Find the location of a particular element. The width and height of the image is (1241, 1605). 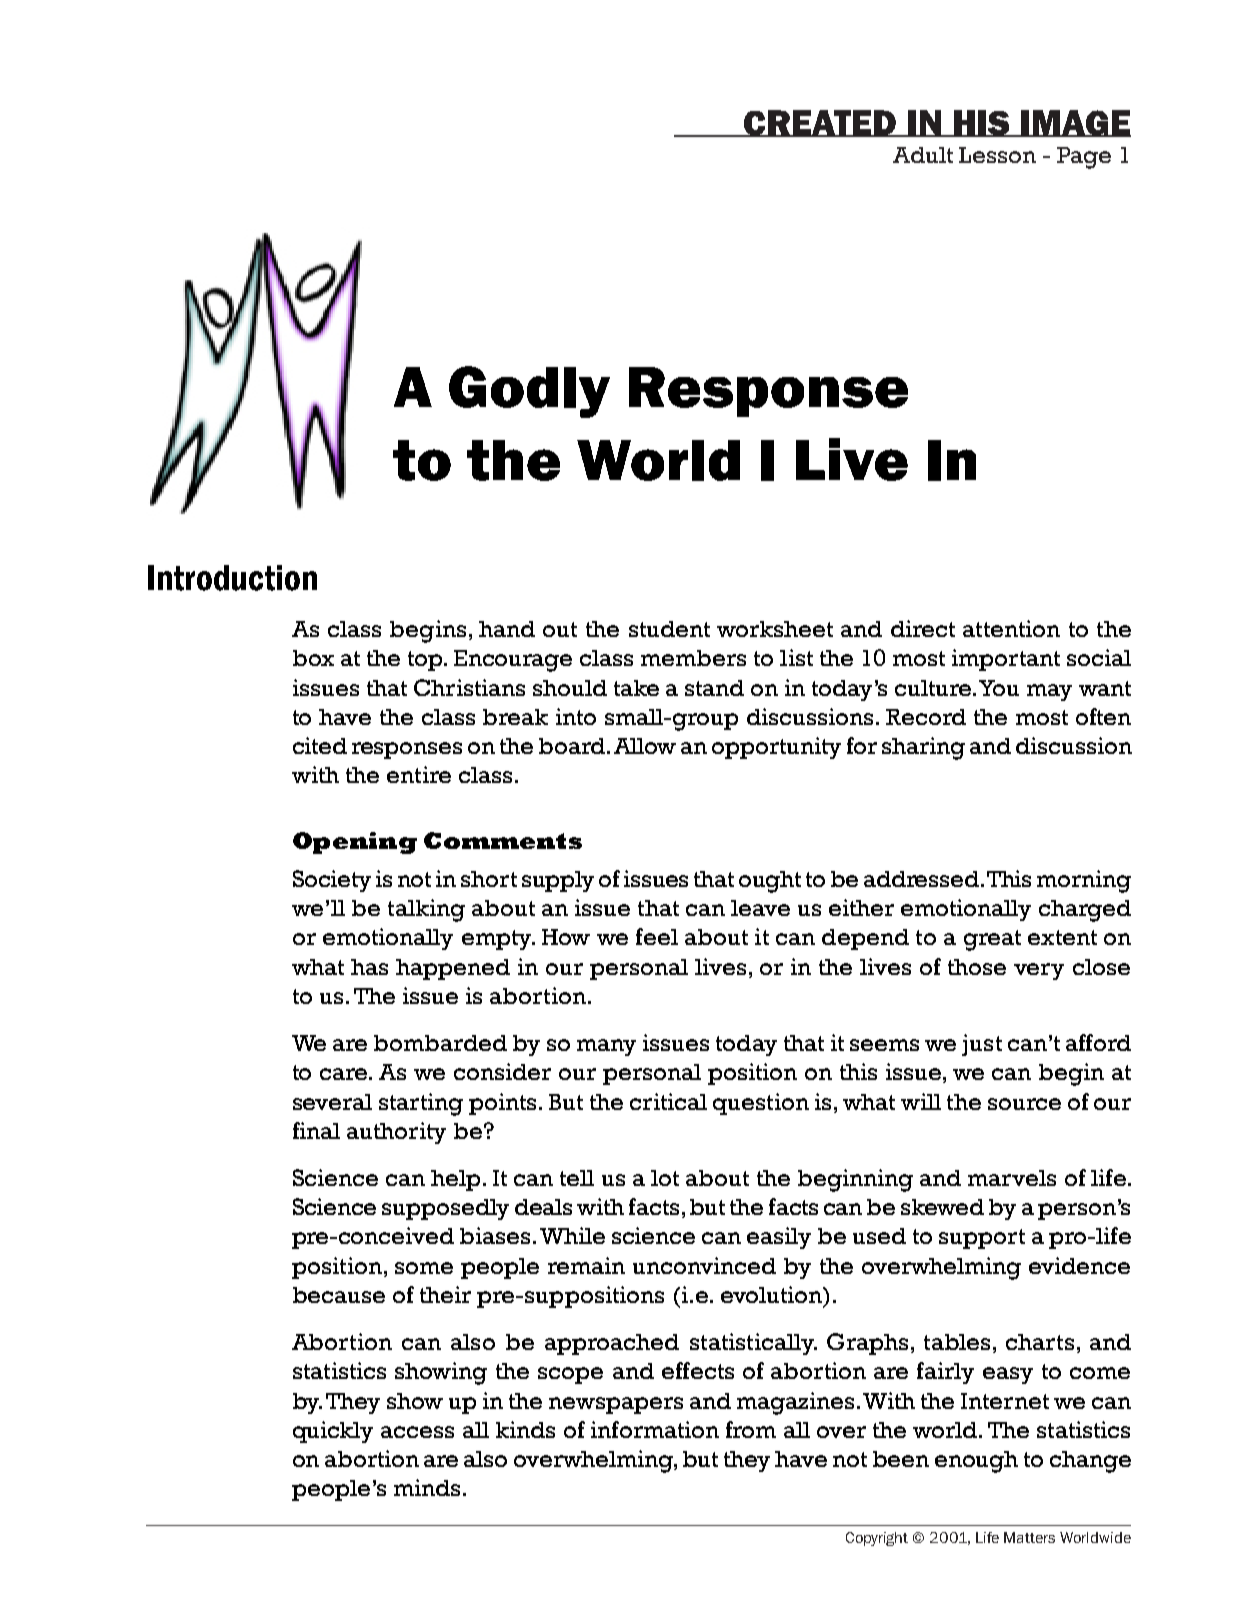

CREATED is located at coordinates (820, 123).
